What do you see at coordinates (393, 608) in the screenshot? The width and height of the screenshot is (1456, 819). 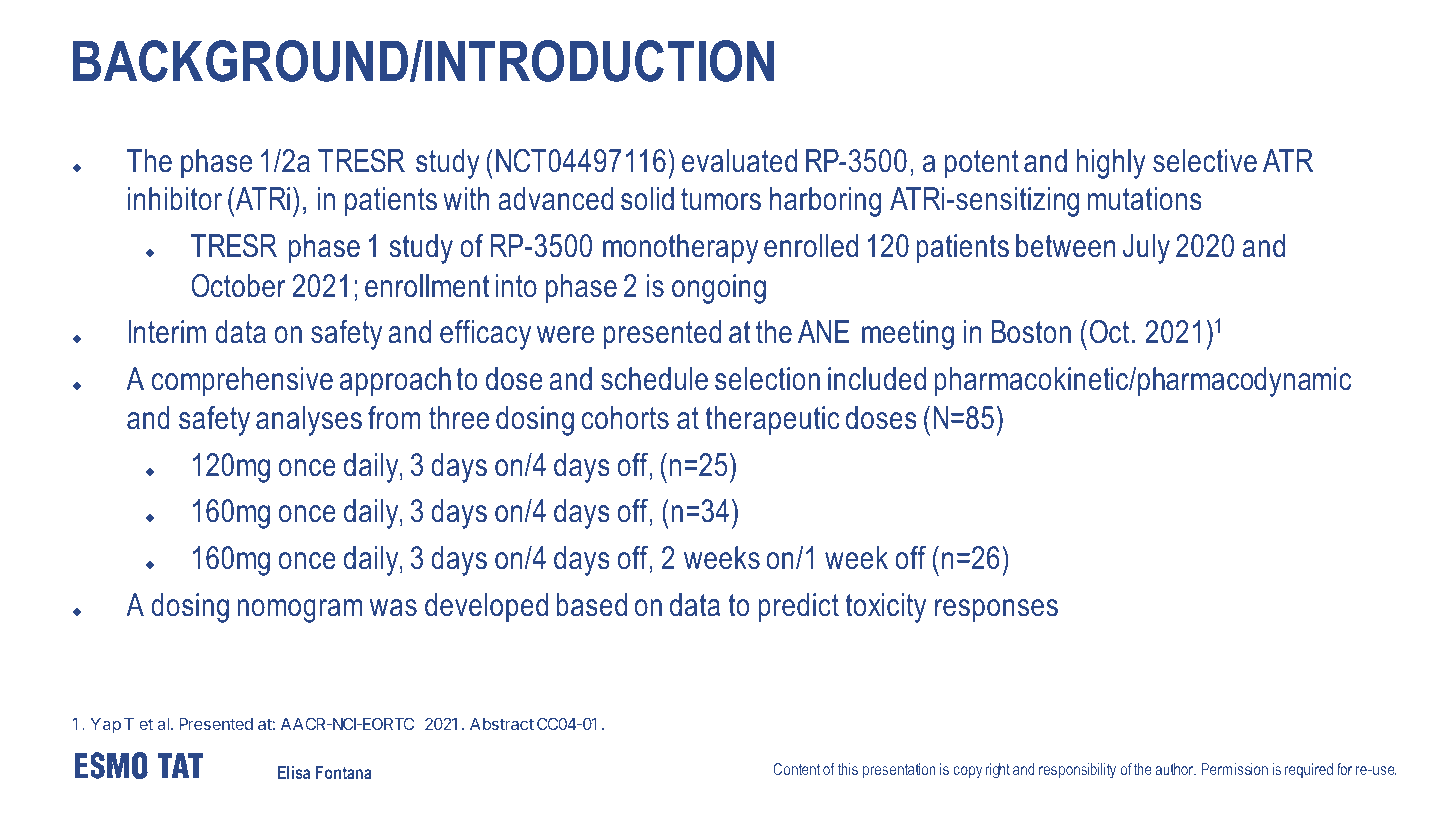 I see `was` at bounding box center [393, 608].
